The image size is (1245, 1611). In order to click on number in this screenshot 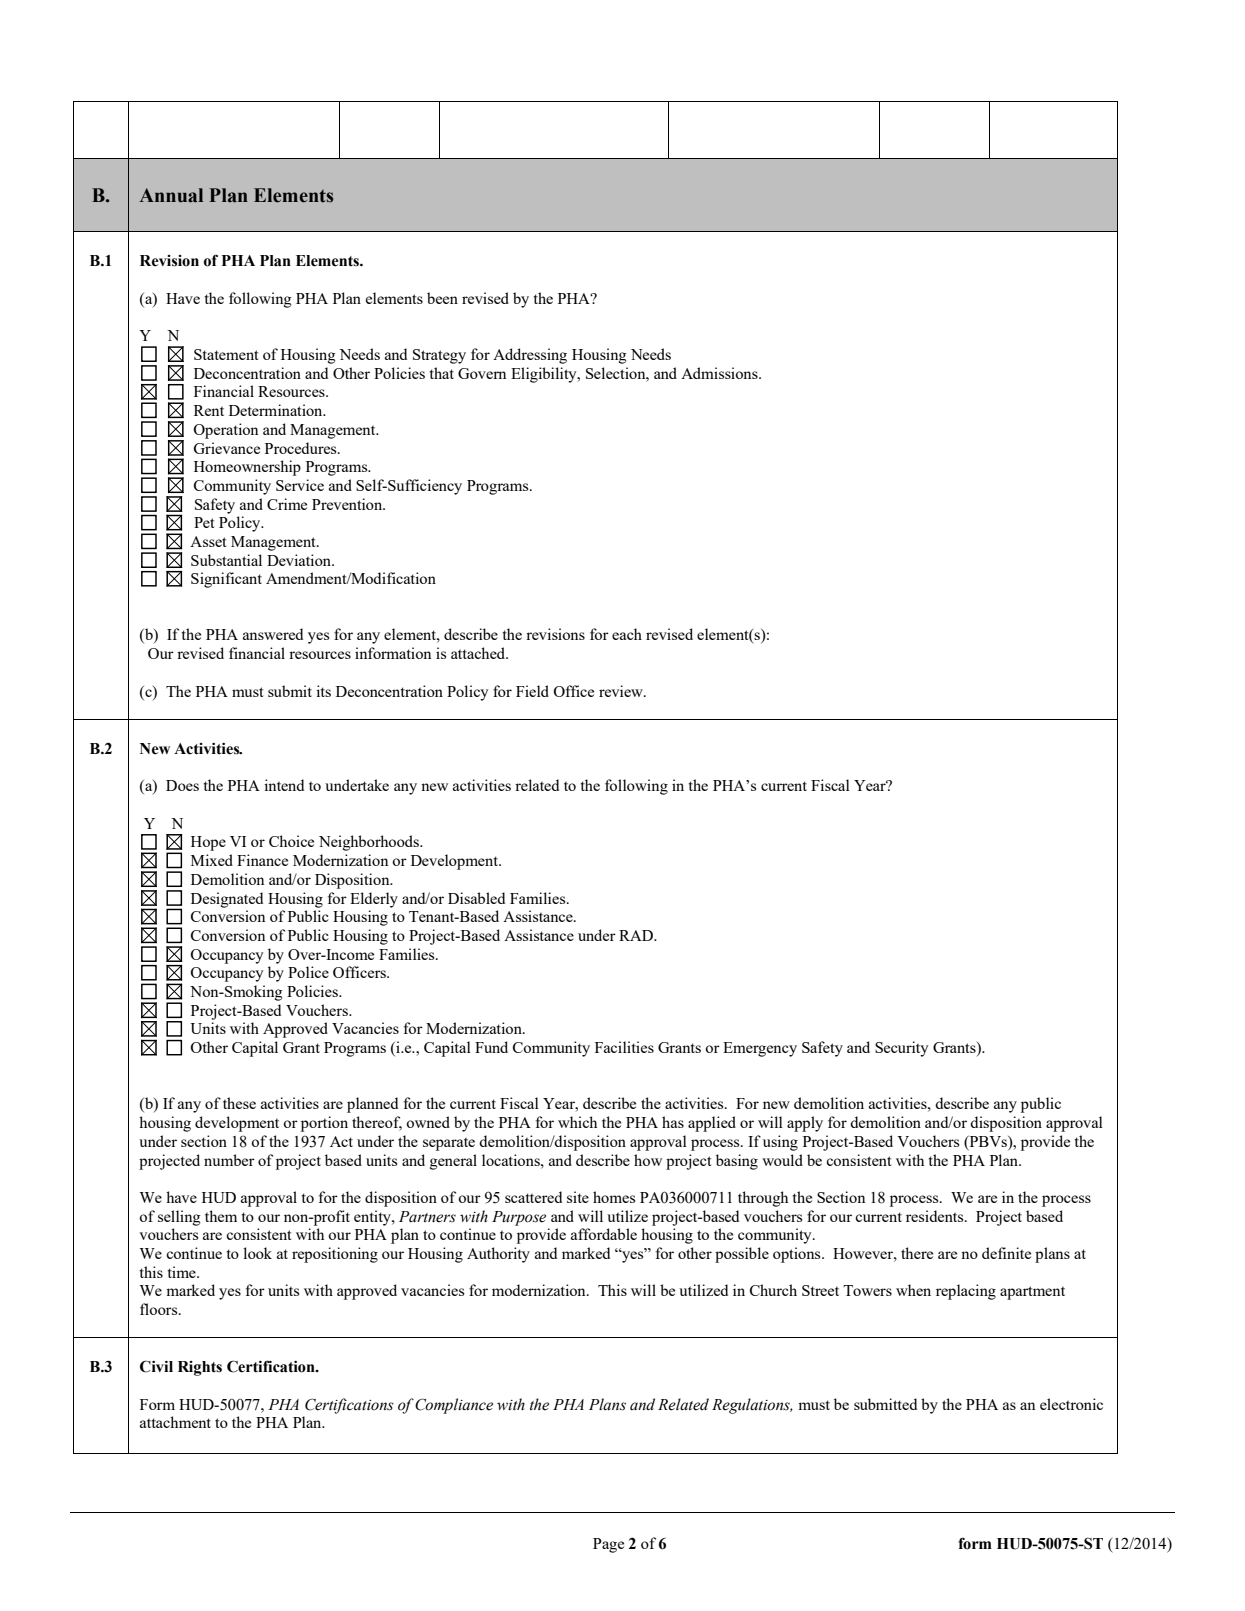, I will do `click(229, 1160)`.
